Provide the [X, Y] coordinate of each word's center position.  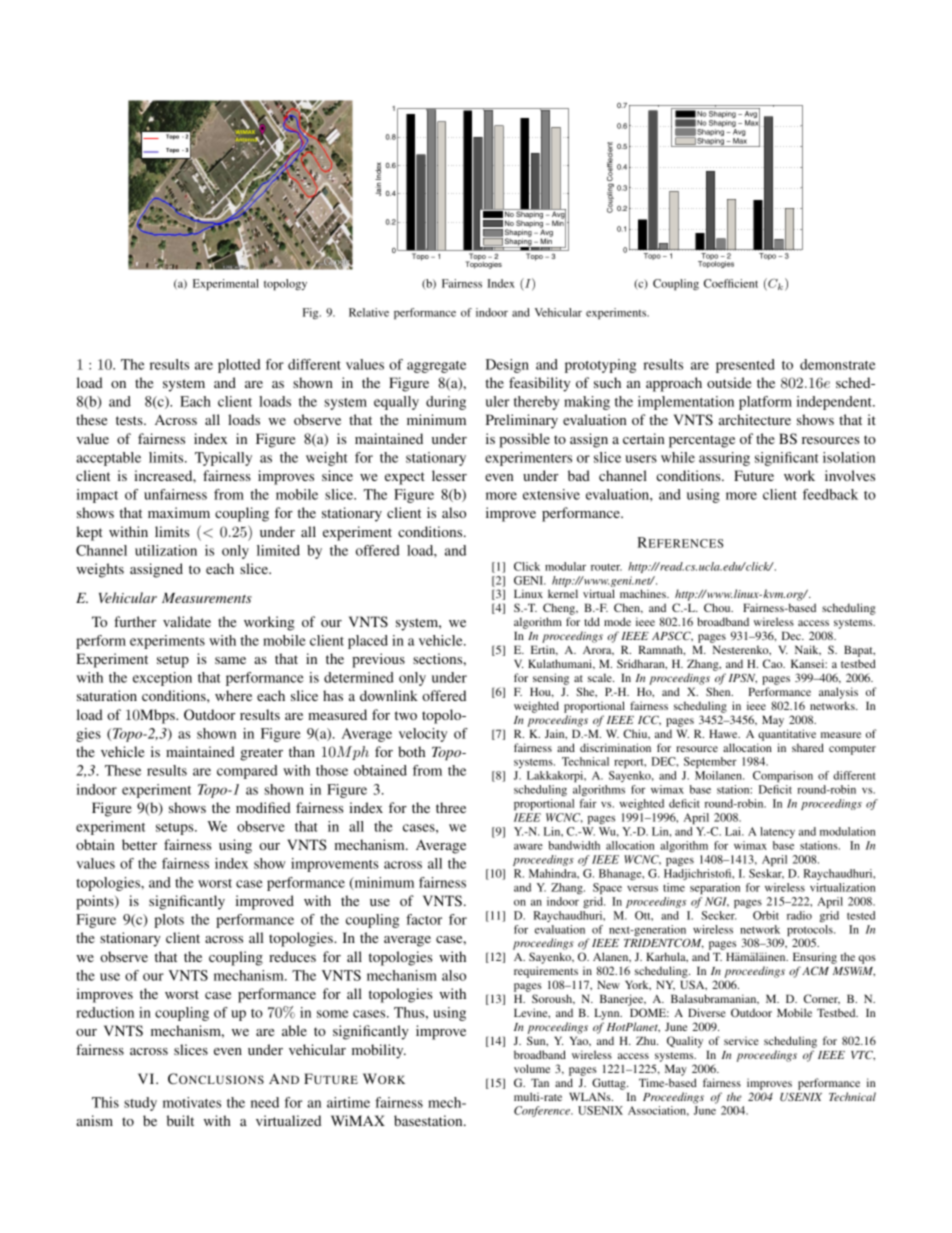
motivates [192, 1102]
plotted [239, 366]
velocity [423, 735]
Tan [540, 1082]
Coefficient [731, 283]
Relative [369, 312]
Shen [719, 691]
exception [162, 679]
